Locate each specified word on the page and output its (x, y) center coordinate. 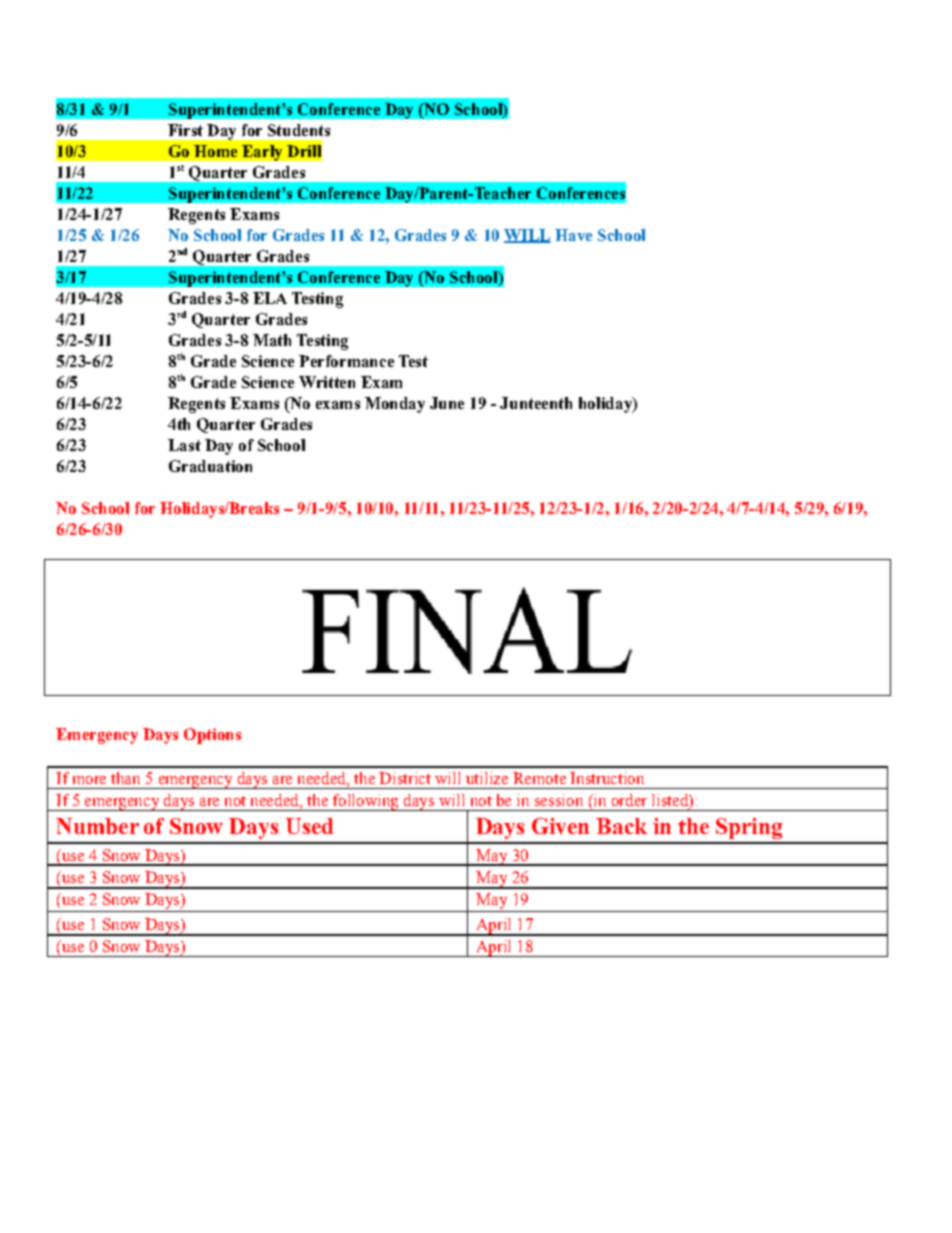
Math (272, 340)
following (366, 802)
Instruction (607, 778)
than (125, 778)
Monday (395, 405)
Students (299, 130)
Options (212, 736)
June (447, 403)
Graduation (210, 466)
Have (573, 235)
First (185, 130)
